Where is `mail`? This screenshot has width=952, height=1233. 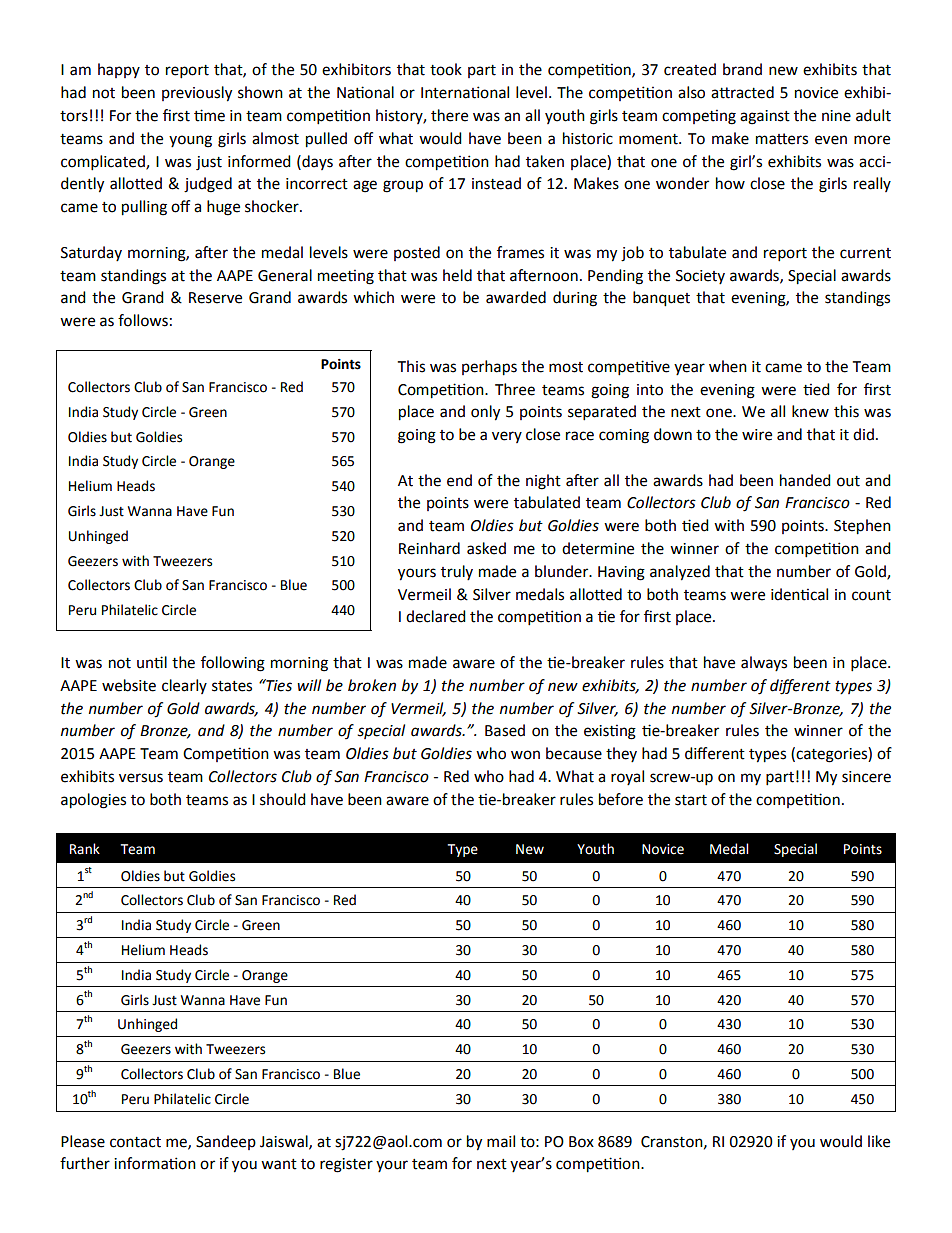
mail is located at coordinates (501, 1141).
